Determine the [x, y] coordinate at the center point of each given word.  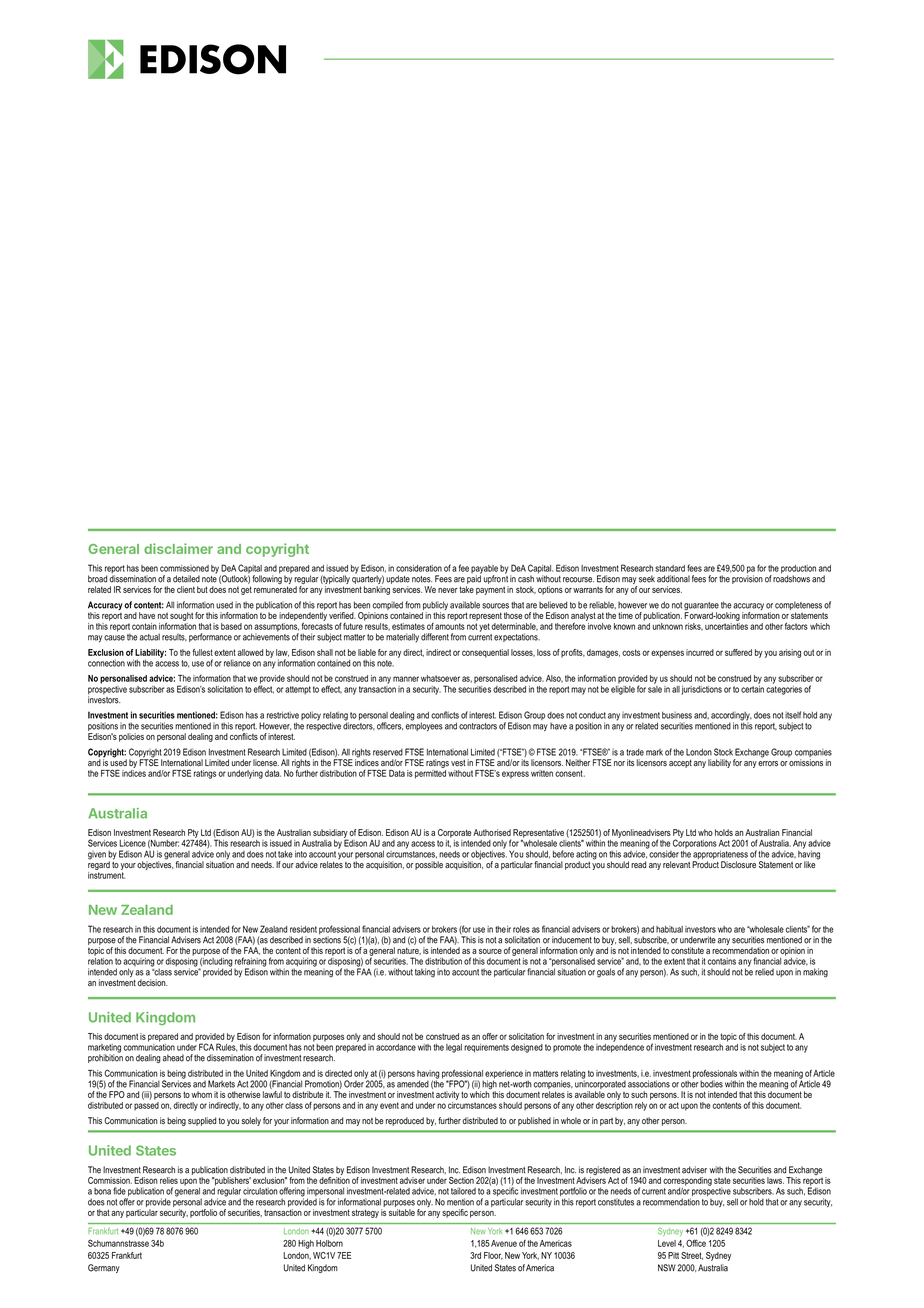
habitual [669, 929]
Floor [493, 1256]
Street [692, 1256]
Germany [104, 1268]
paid [474, 578]
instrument [106, 874]
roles [521, 929]
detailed [186, 579]
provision [747, 578]
